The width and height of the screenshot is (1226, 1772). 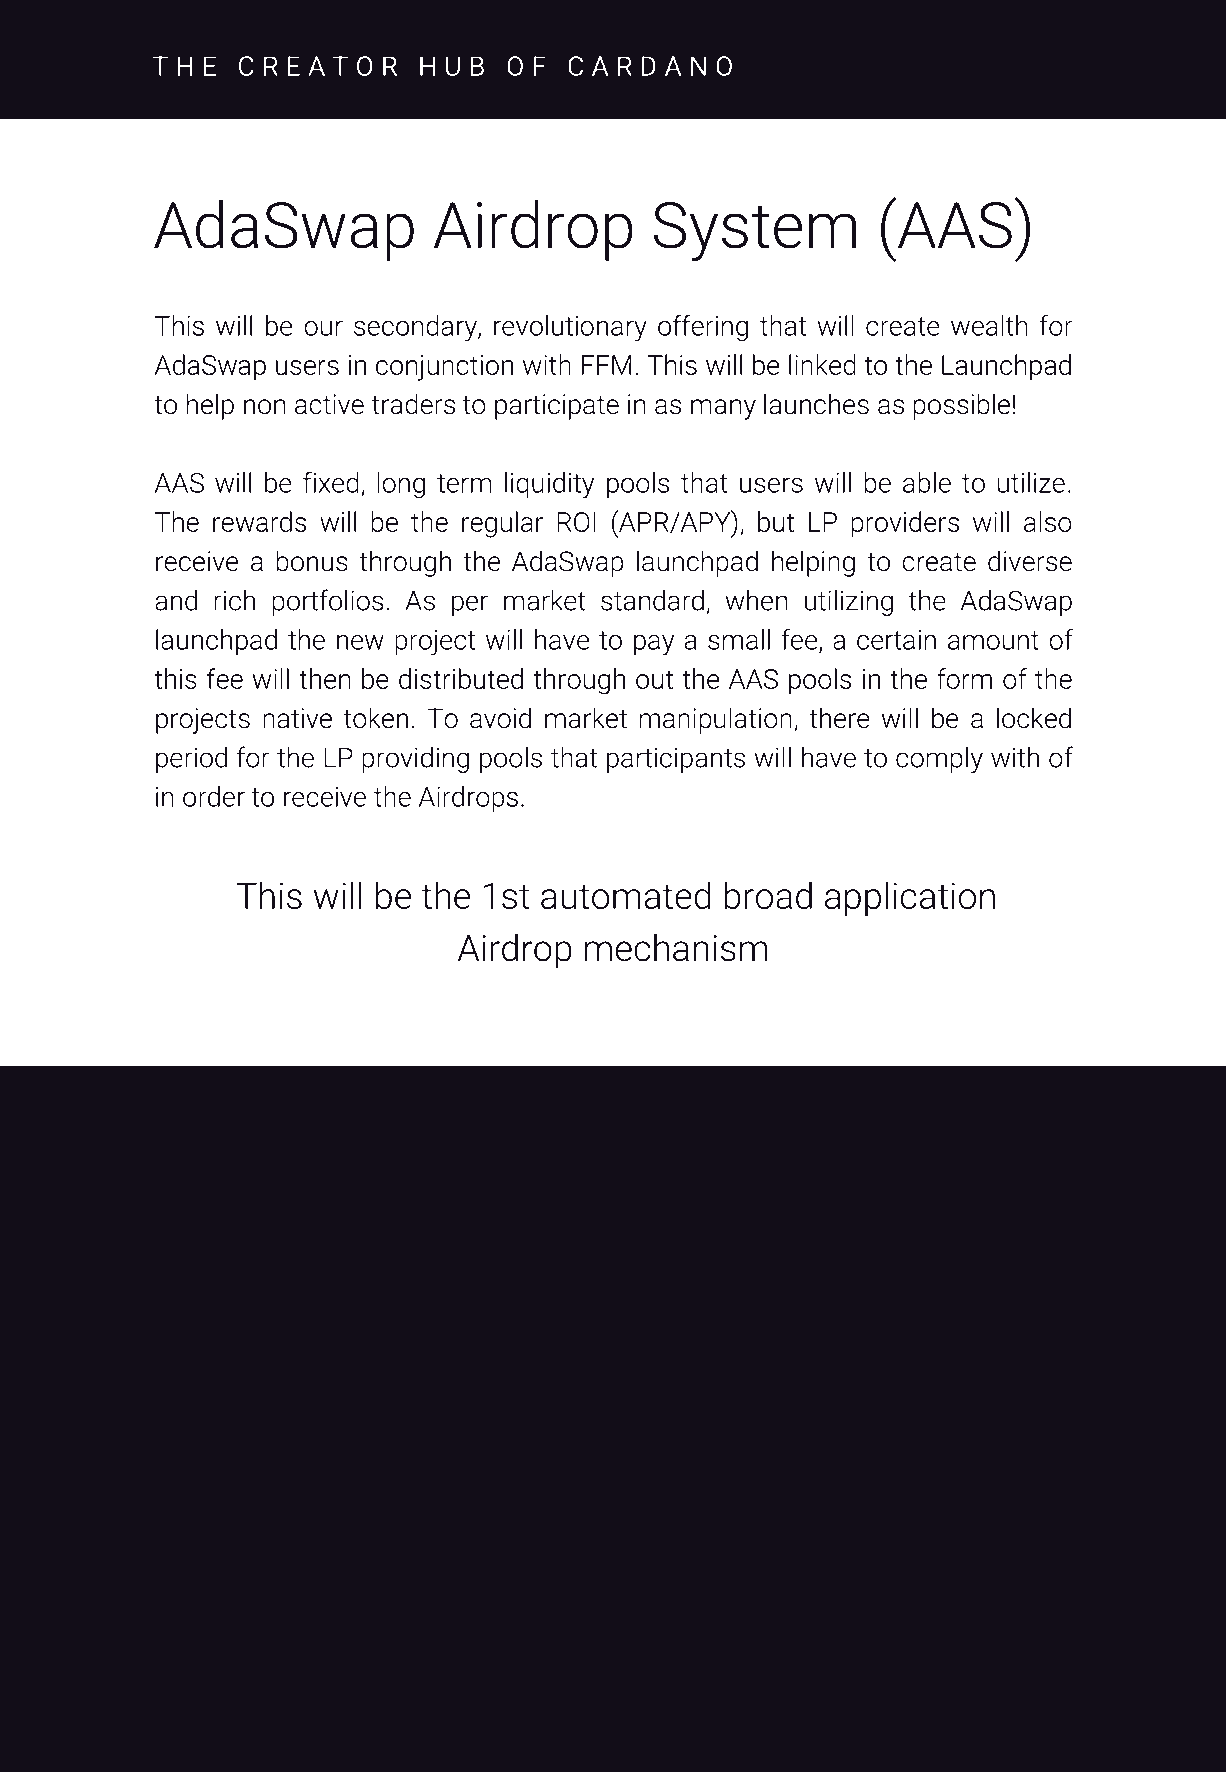 What do you see at coordinates (754, 232) in the screenshot?
I see `System` at bounding box center [754, 232].
